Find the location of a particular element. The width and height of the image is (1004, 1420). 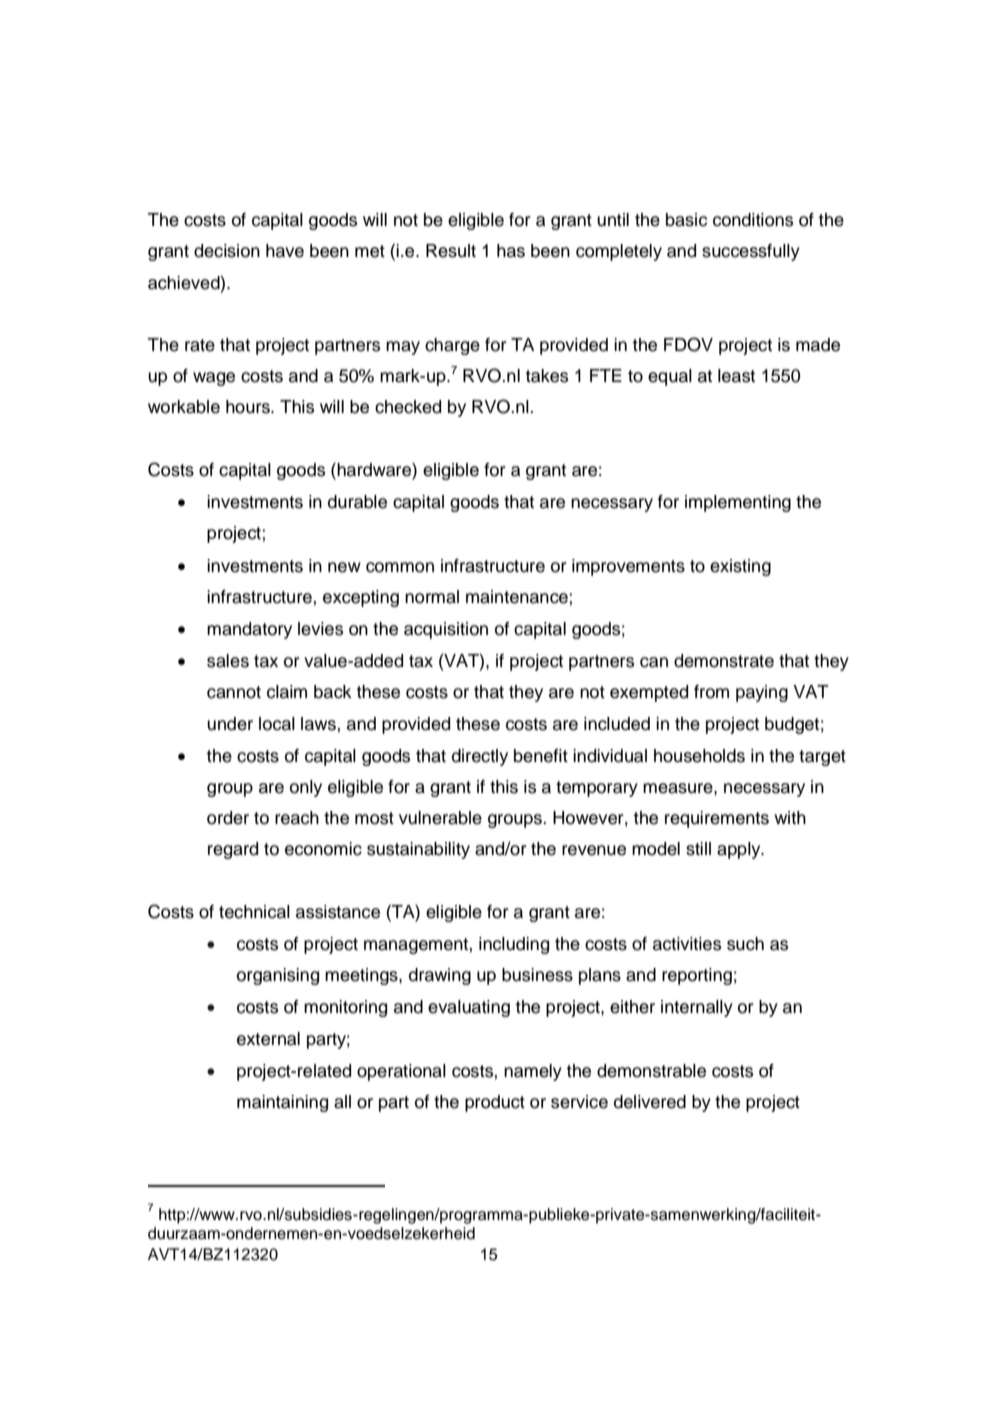

acquisition is located at coordinates (446, 630).
